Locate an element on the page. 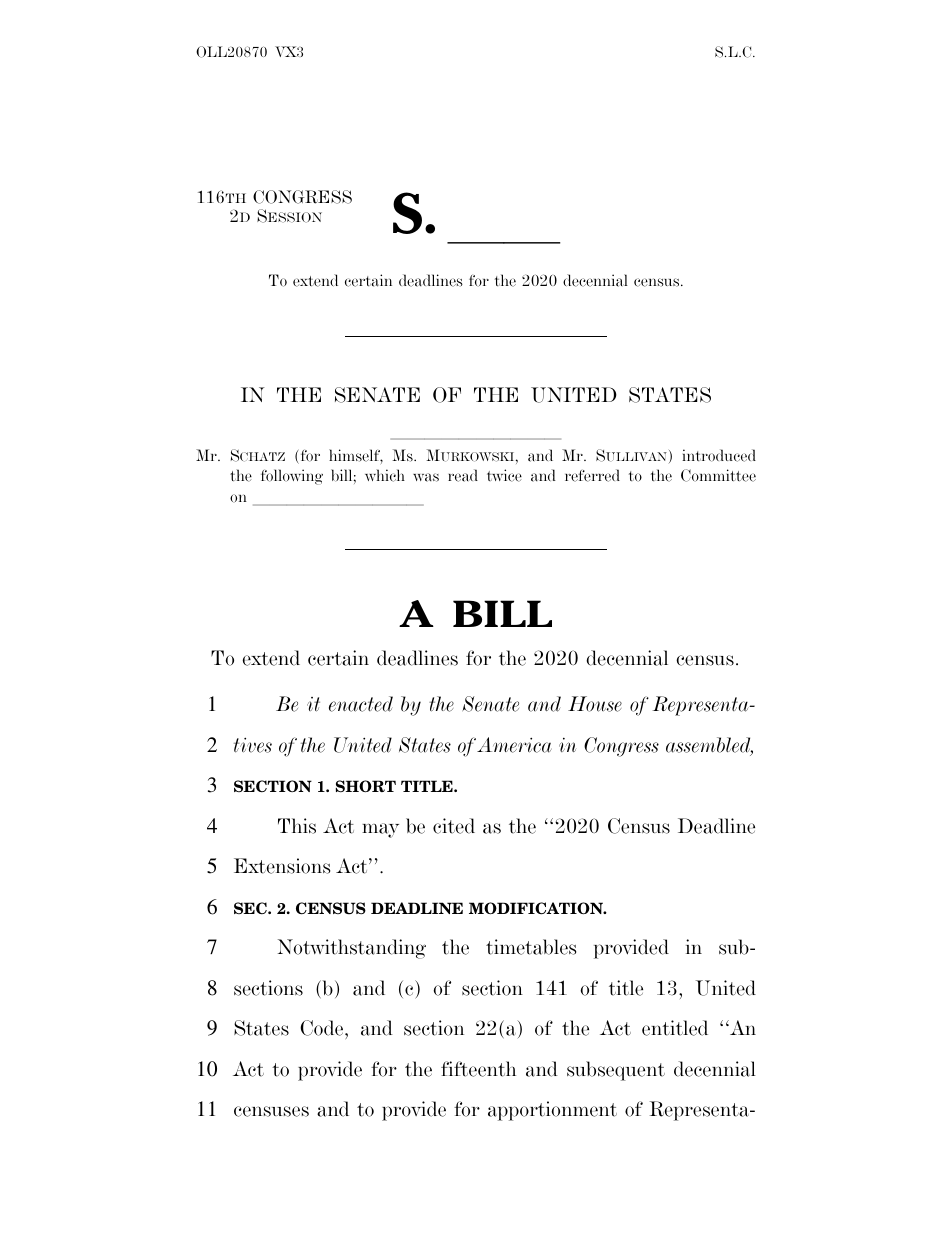  Code is located at coordinates (323, 1028).
